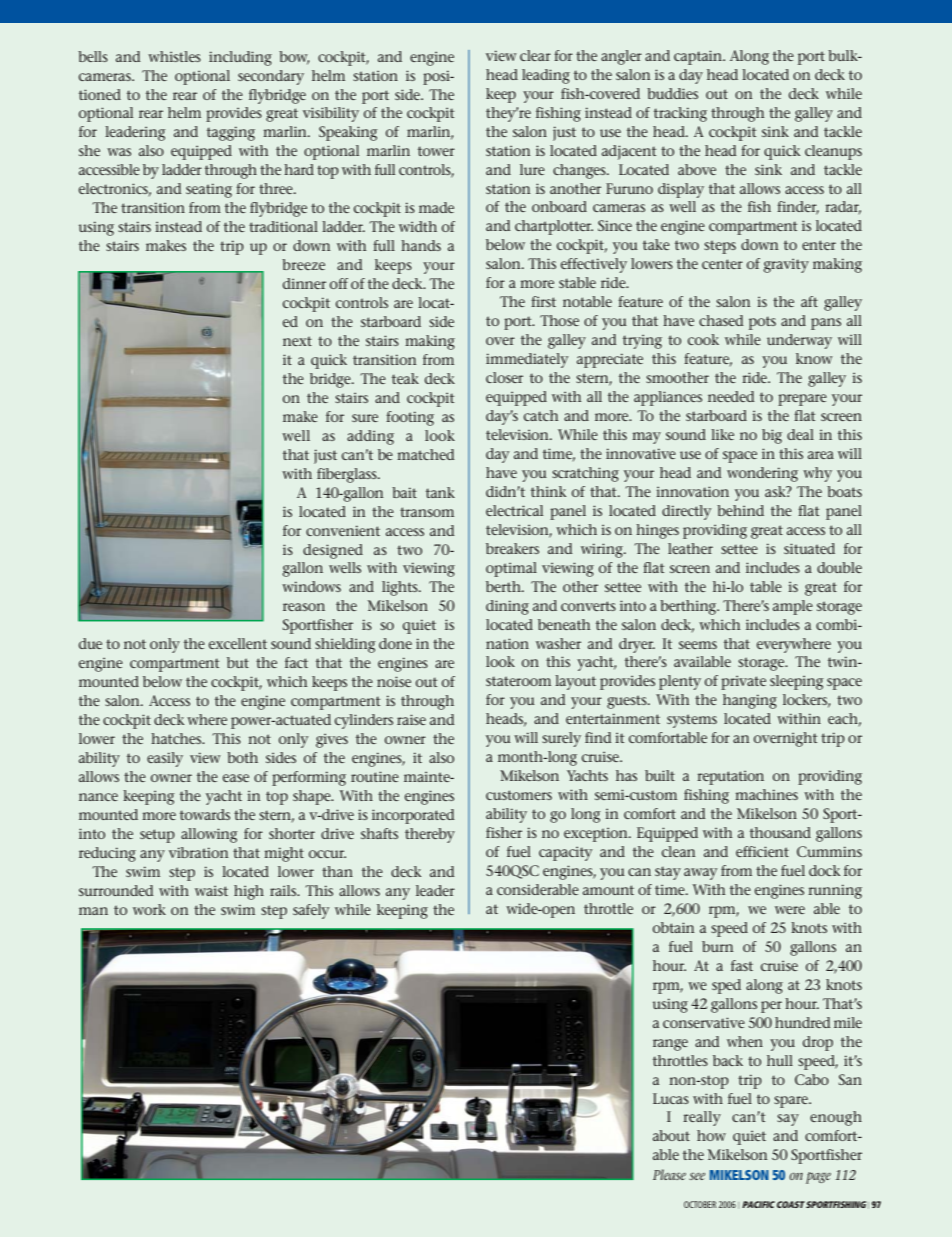 The image size is (952, 1237). I want to click on capacity, so click(565, 854).
